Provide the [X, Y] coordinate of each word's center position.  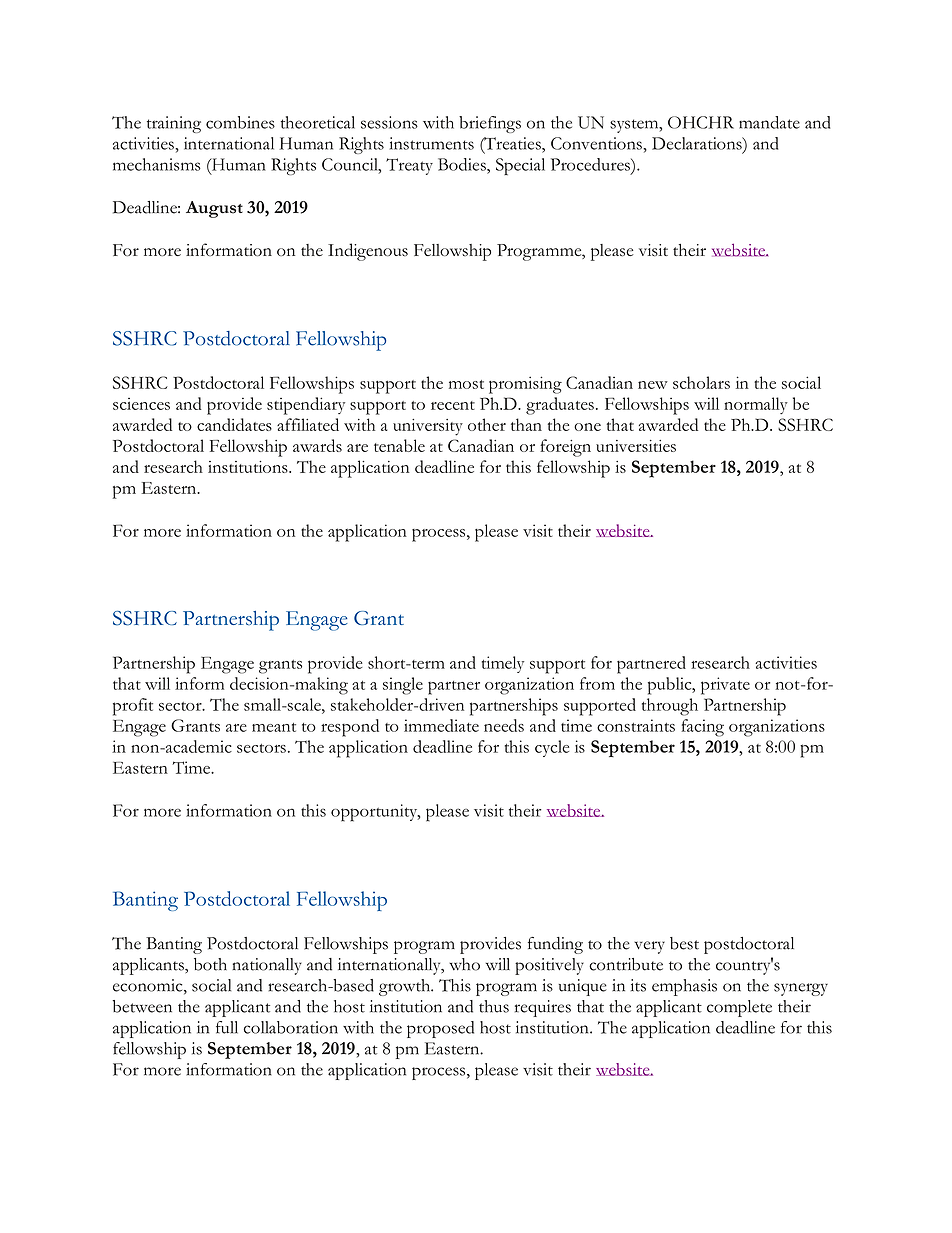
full [227, 1027]
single [403, 686]
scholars [701, 382]
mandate [769, 122]
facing [702, 728]
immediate [441, 725]
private [725, 686]
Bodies [463, 164]
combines [240, 122]
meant [274, 727]
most [466, 384]
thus [494, 1006]
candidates [234, 424]
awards [317, 445]
